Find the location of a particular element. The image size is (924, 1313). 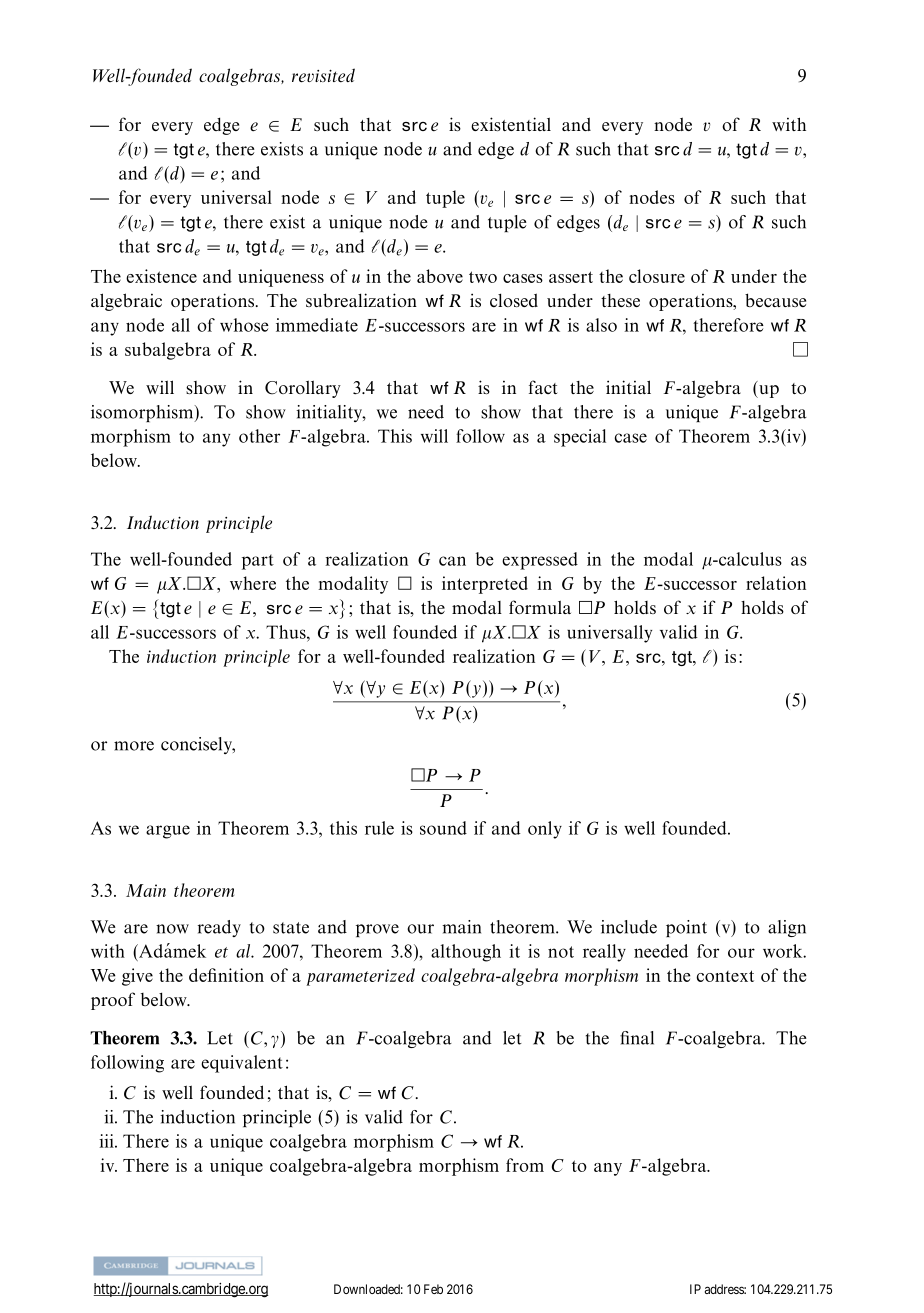

Feb is located at coordinates (433, 1289).
